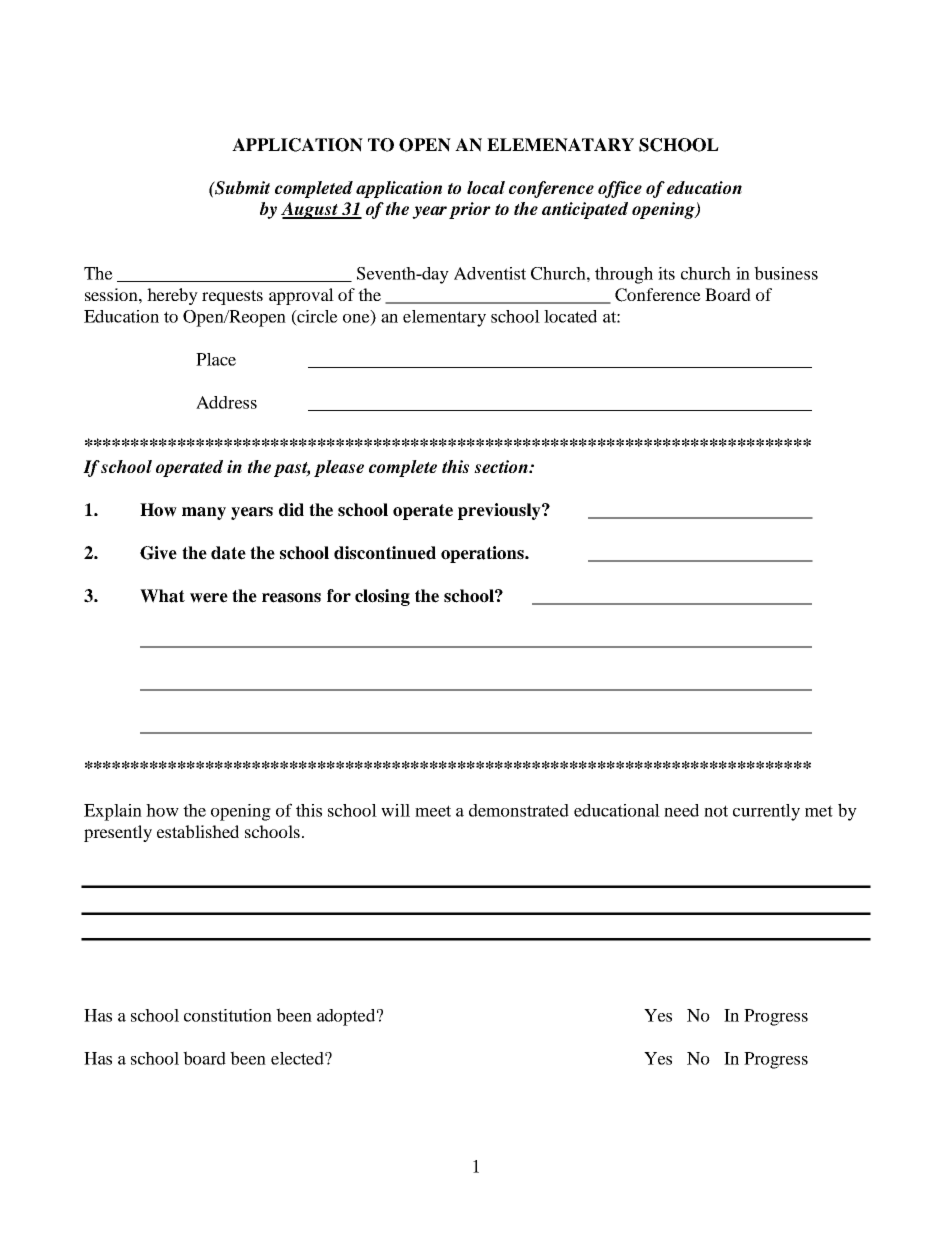  I want to click on section, so click(502, 466).
